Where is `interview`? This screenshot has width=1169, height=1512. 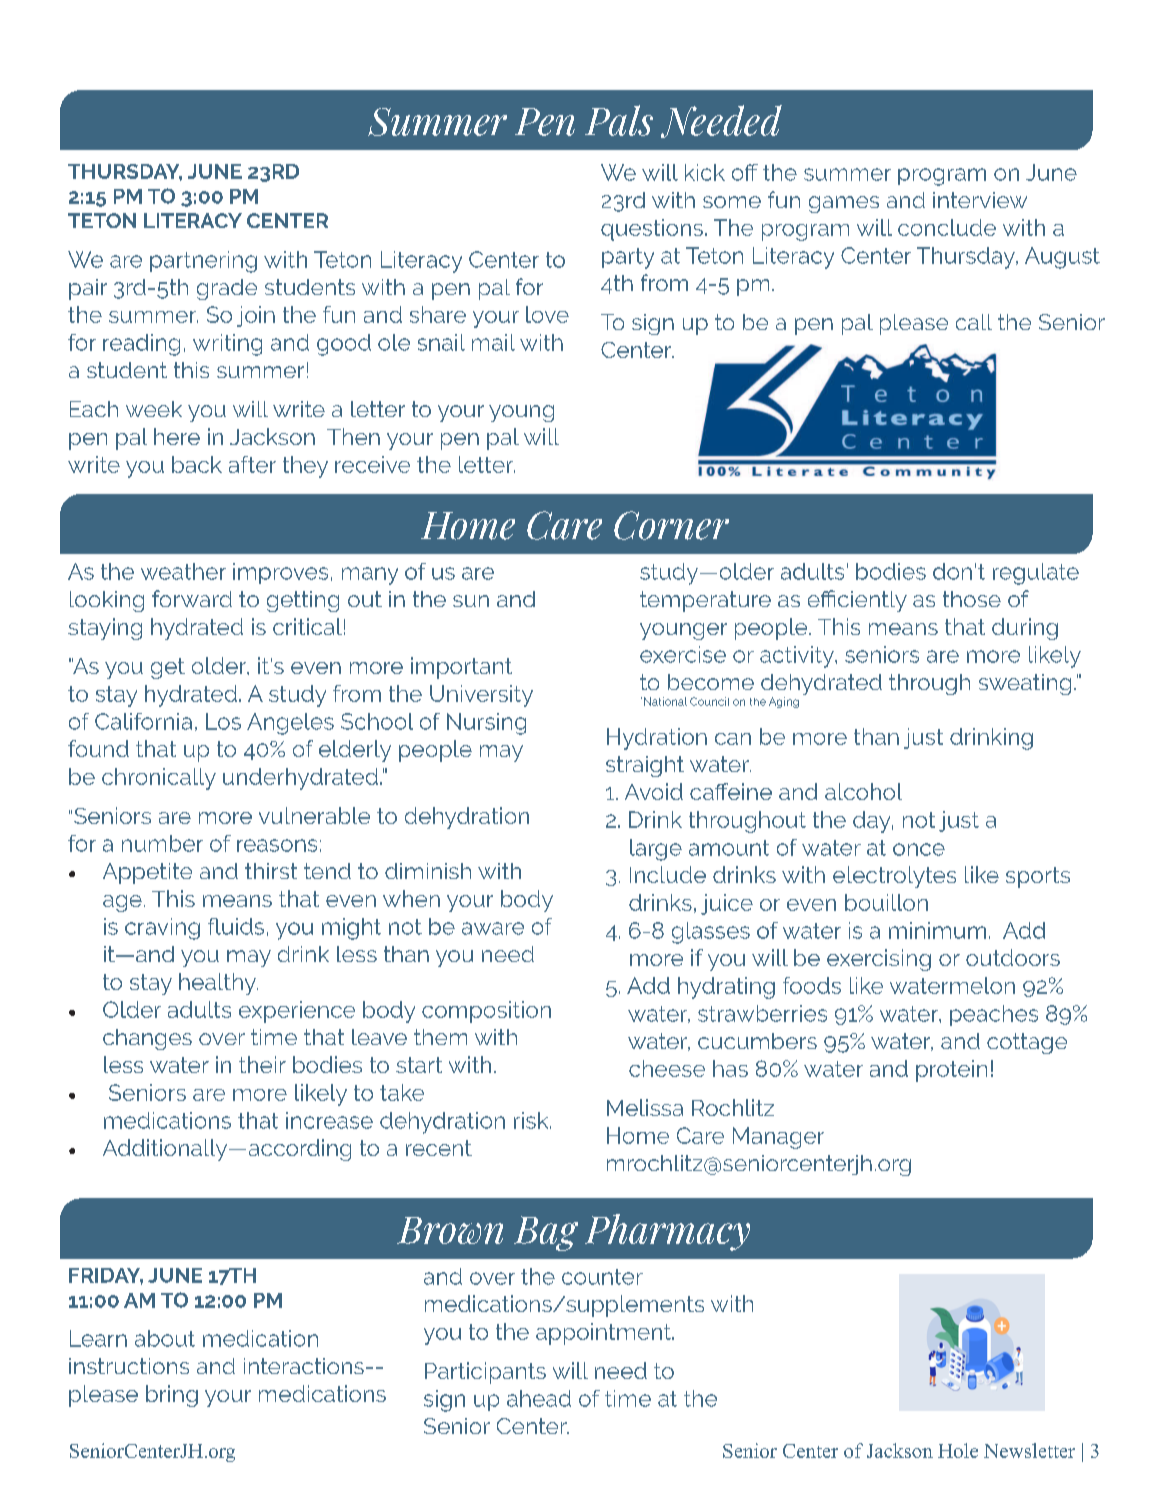
interview is located at coordinates (980, 200).
